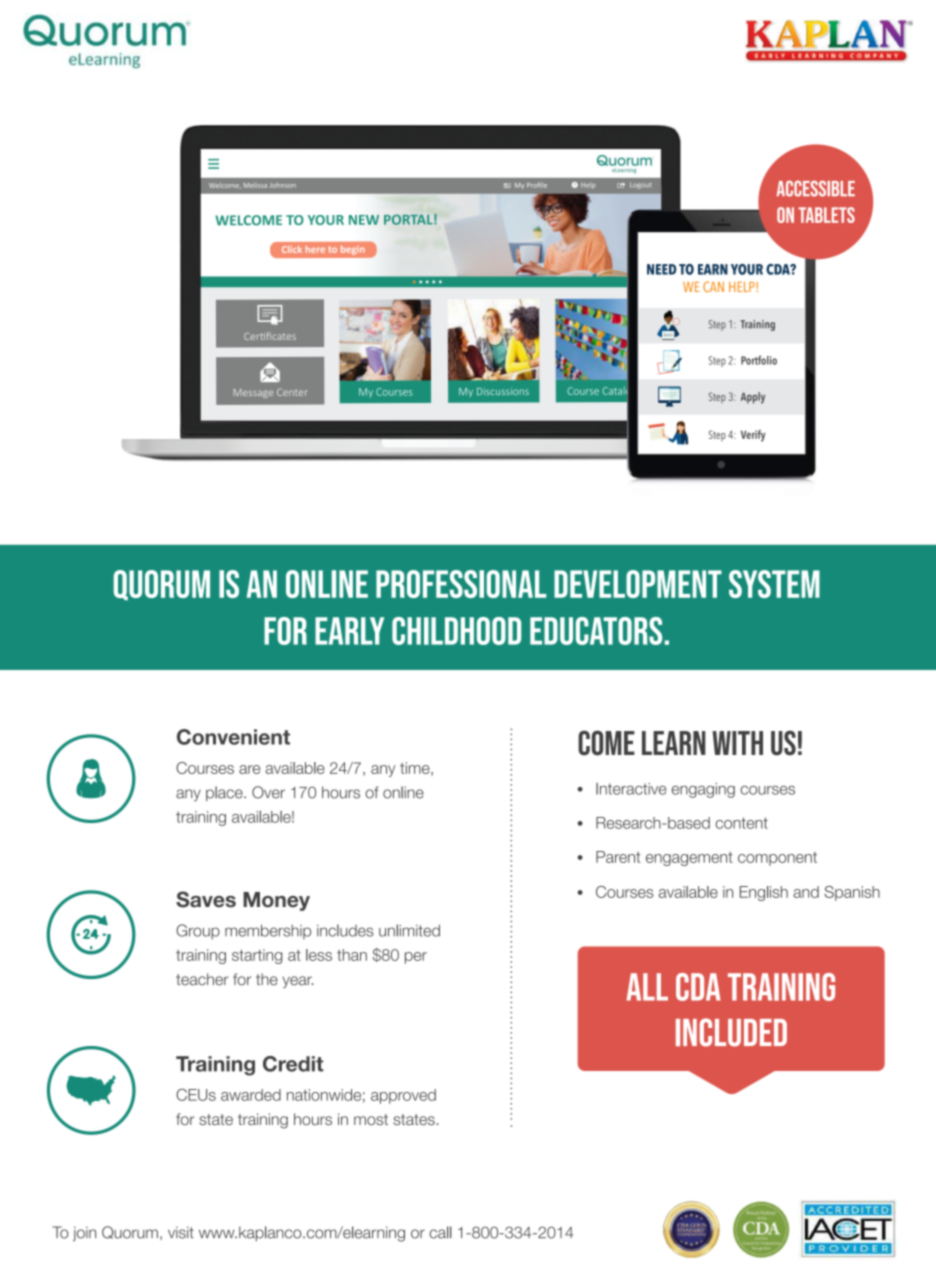  Describe the element at coordinates (181, 1232) in the screenshot. I see `visit` at that location.
